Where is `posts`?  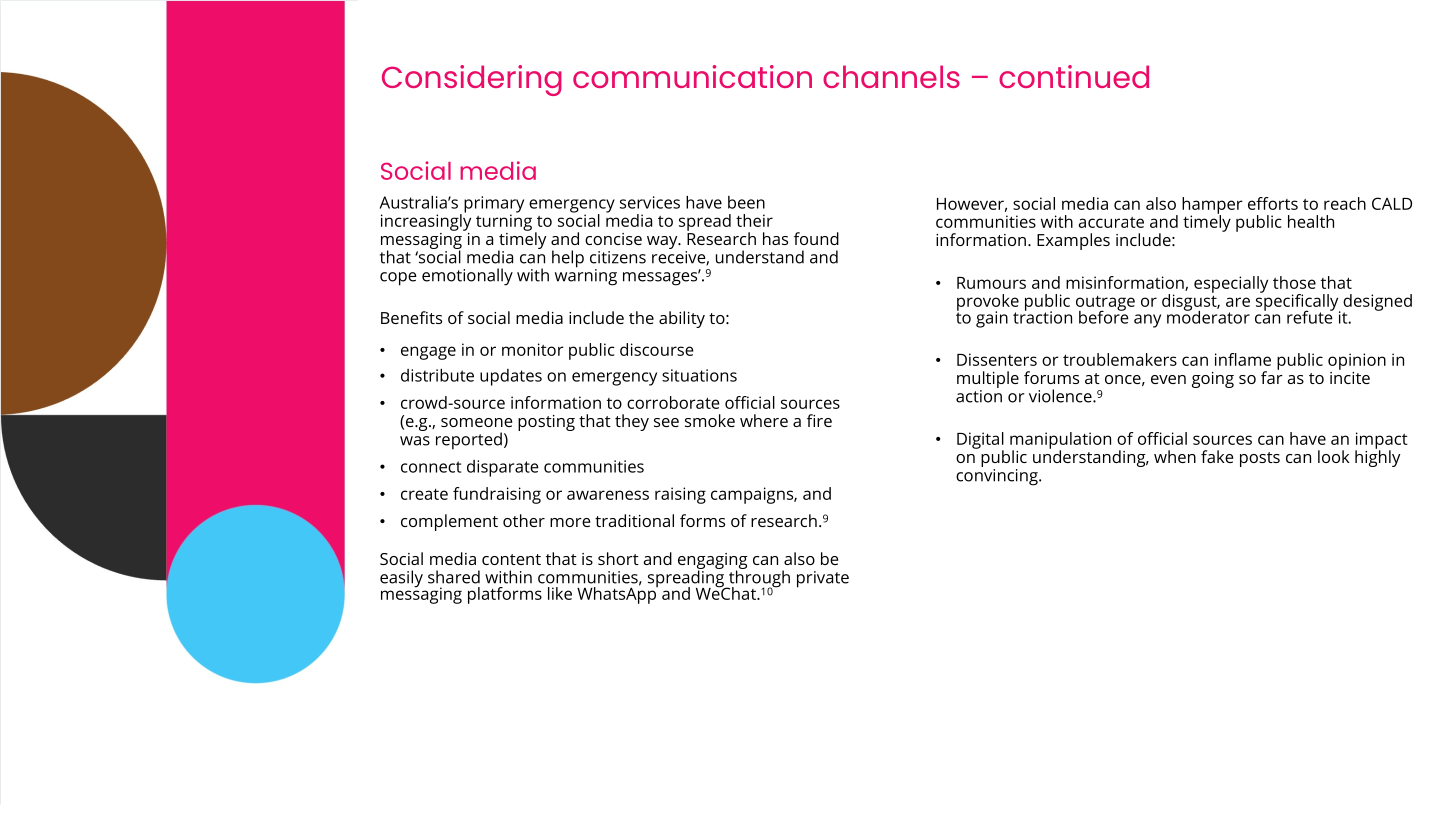
posts is located at coordinates (1260, 459).
